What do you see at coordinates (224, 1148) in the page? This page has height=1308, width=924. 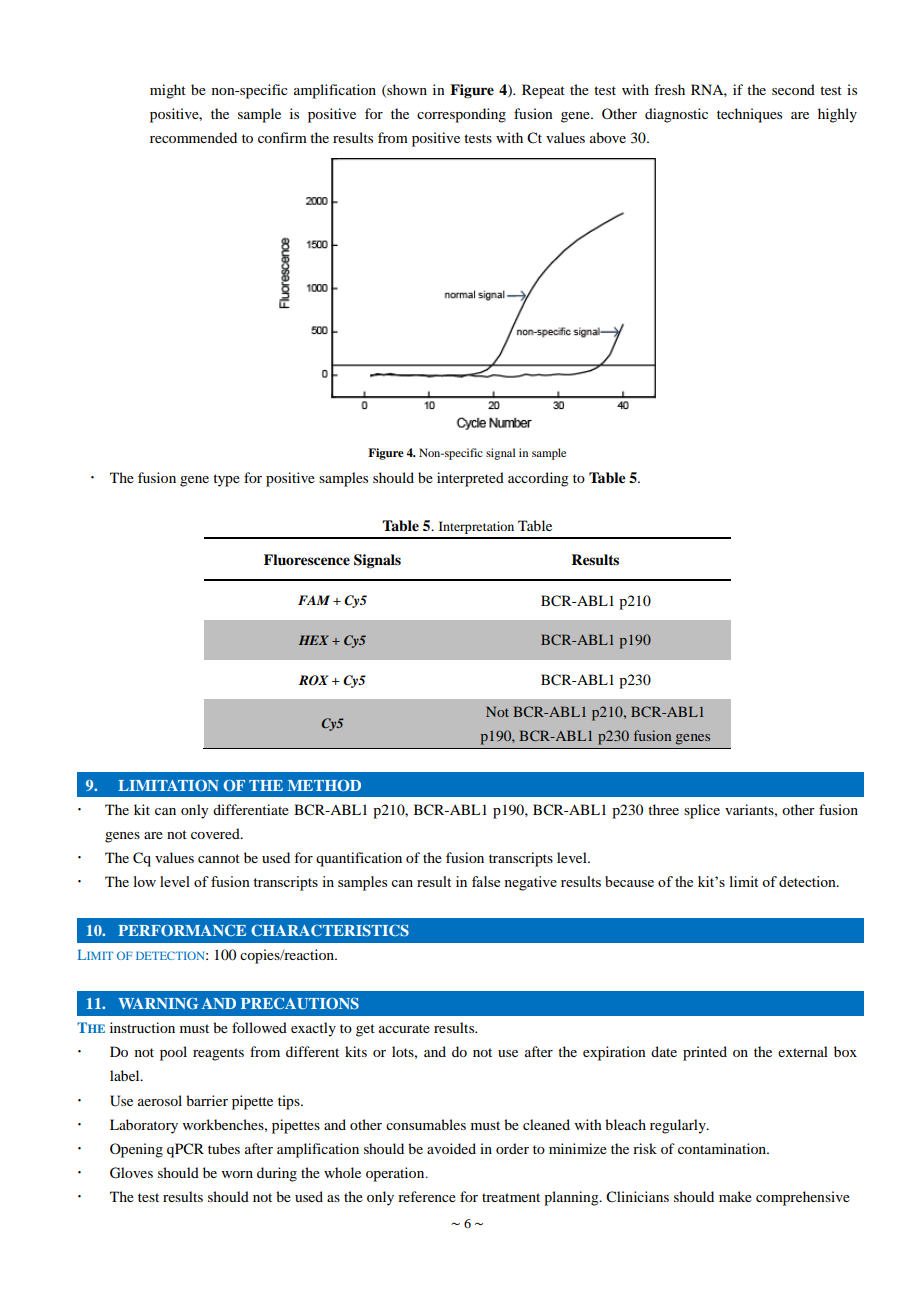 I see `tubes` at bounding box center [224, 1148].
